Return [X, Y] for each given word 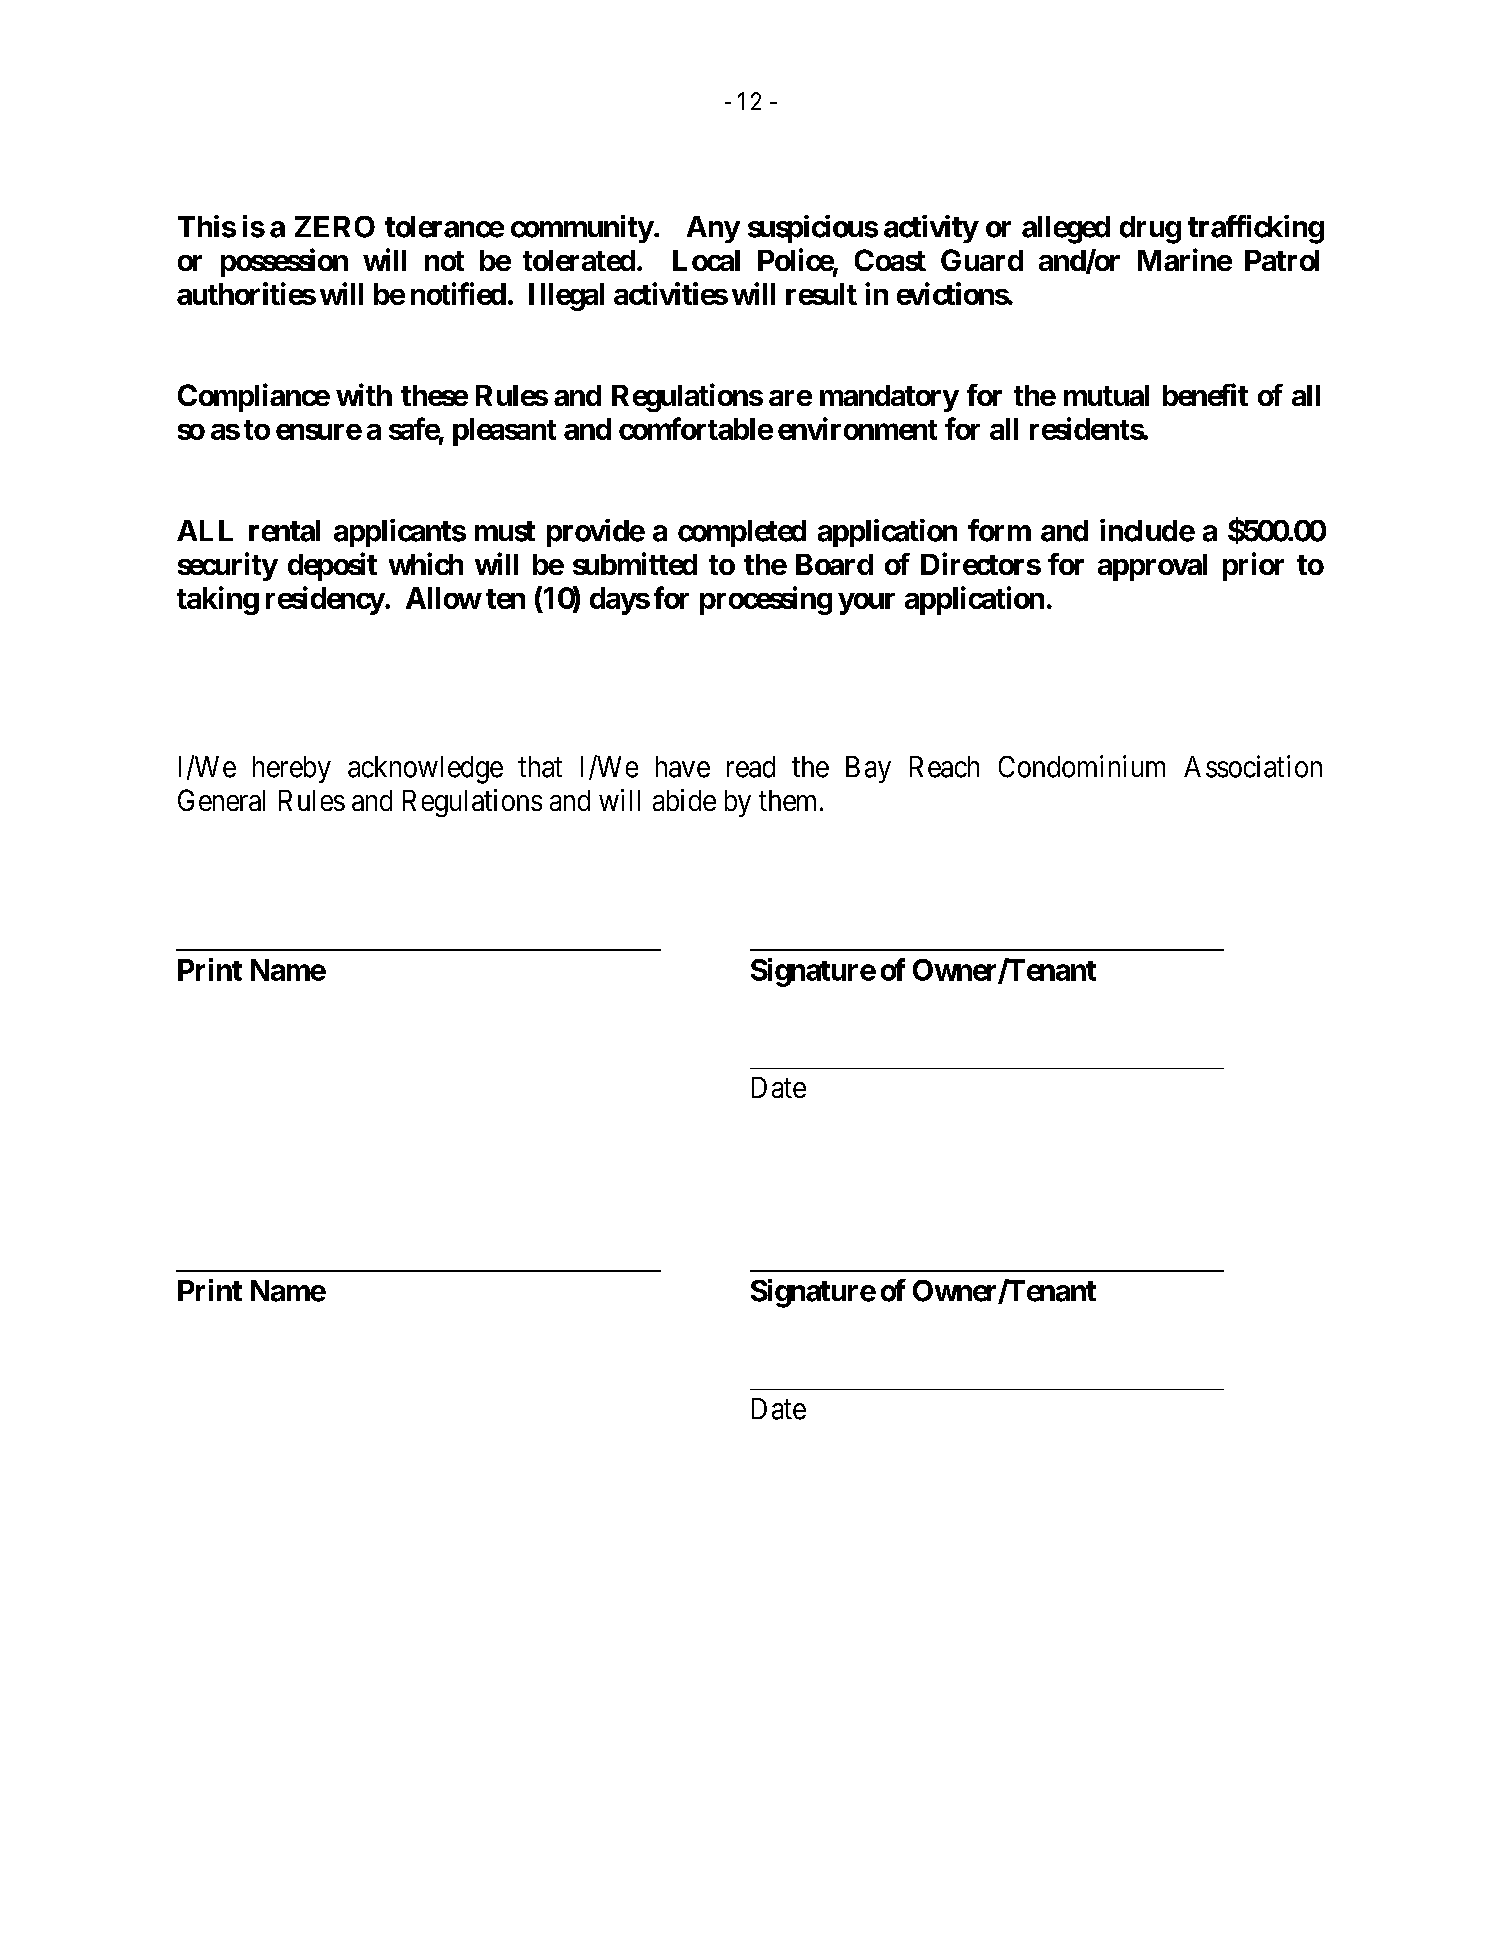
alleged [1066, 230]
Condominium [1082, 766]
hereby [292, 769]
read [751, 767]
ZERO [335, 227]
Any [713, 229]
